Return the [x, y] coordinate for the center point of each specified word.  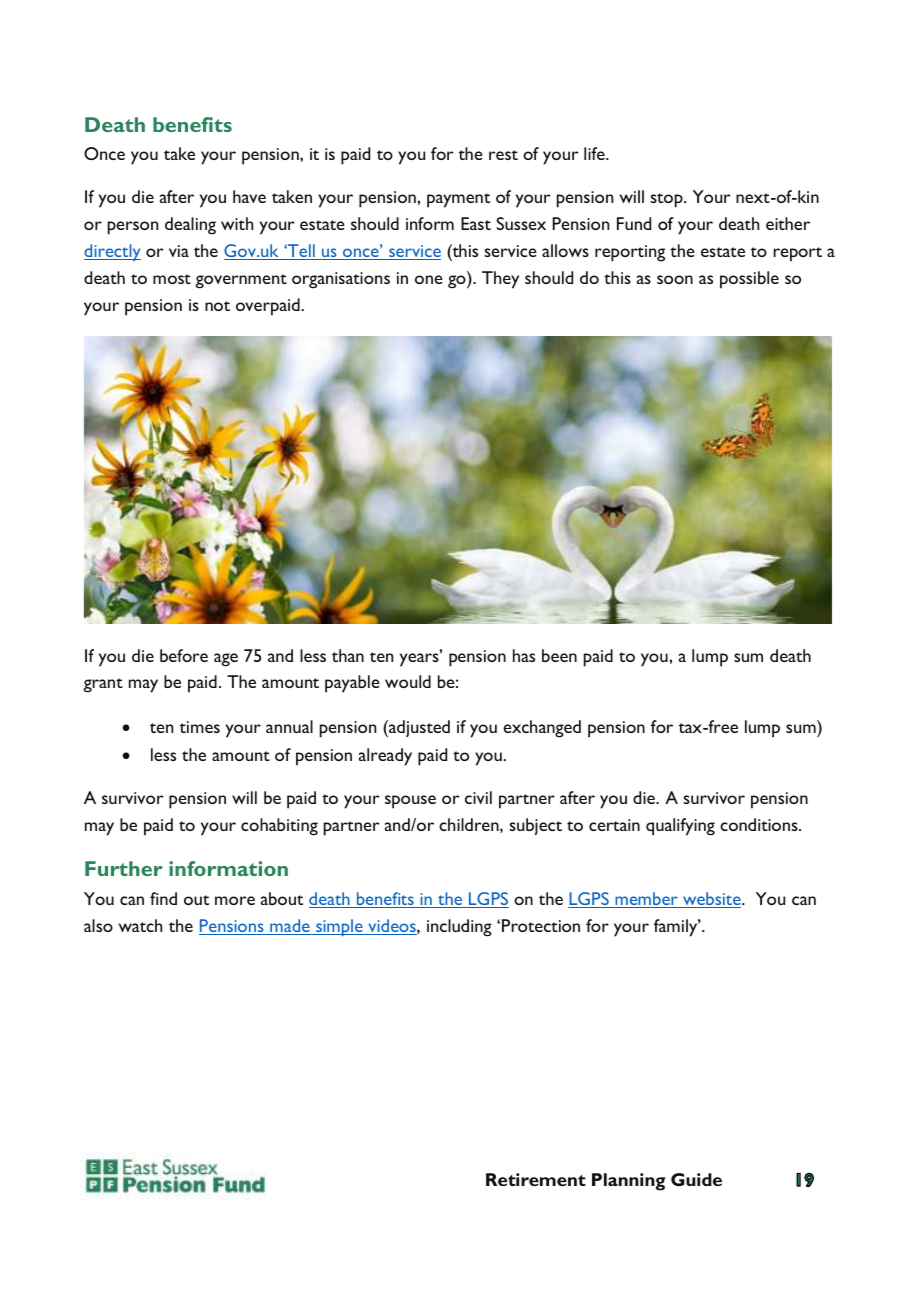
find [163, 898]
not [217, 306]
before [184, 655]
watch [140, 925]
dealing [190, 226]
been [559, 655]
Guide [696, 1179]
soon [675, 279]
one [429, 279]
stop [667, 200]
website [712, 900]
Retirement [536, 1179]
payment [458, 200]
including [459, 928]
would [408, 681]
